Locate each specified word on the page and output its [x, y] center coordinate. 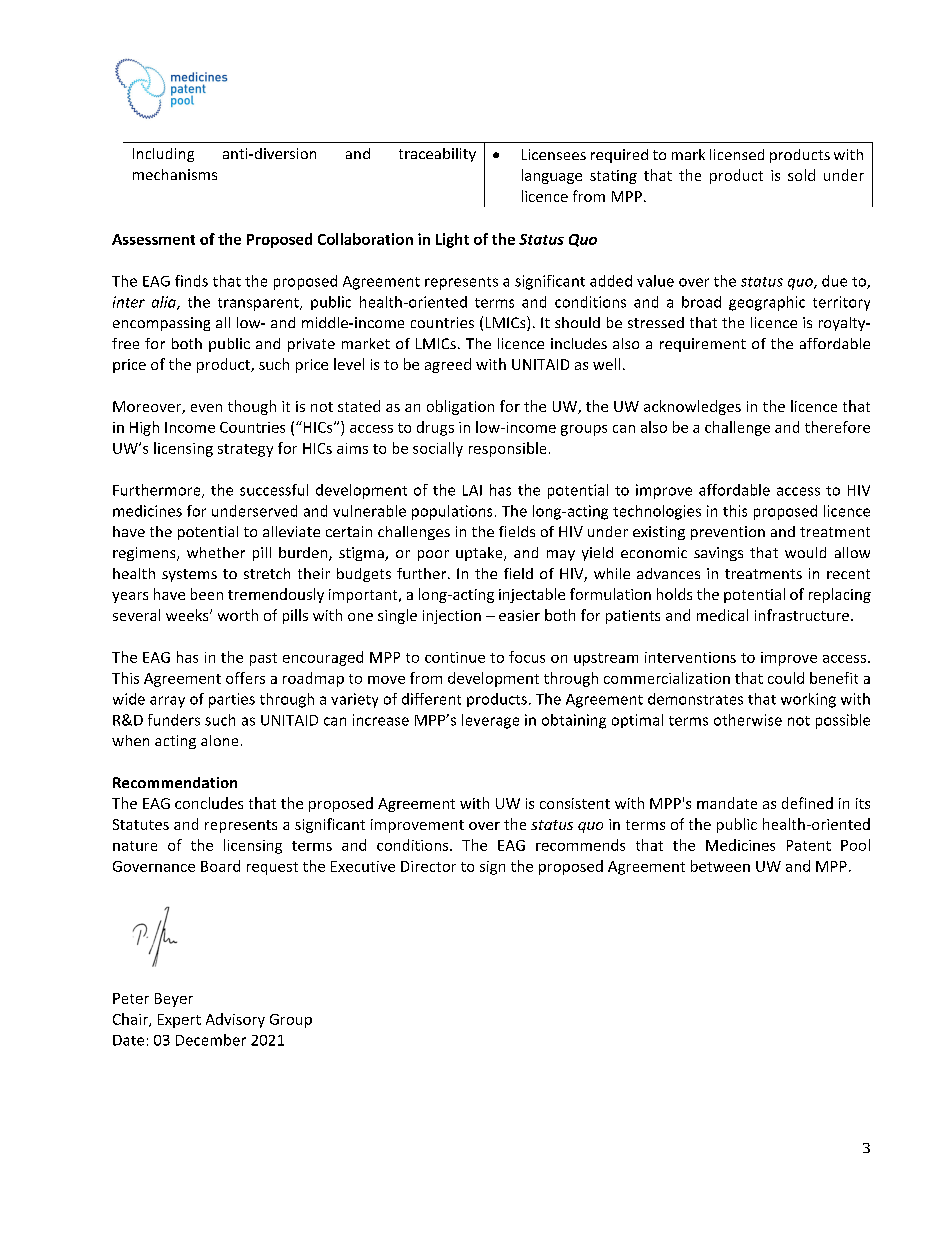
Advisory [235, 1020]
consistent [575, 803]
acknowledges [692, 407]
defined [807, 803]
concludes [209, 803]
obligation [460, 407]
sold [801, 175]
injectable [532, 595]
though [252, 407]
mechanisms [175, 174]
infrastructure [802, 615]
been [207, 594]
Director [428, 866]
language [552, 176]
